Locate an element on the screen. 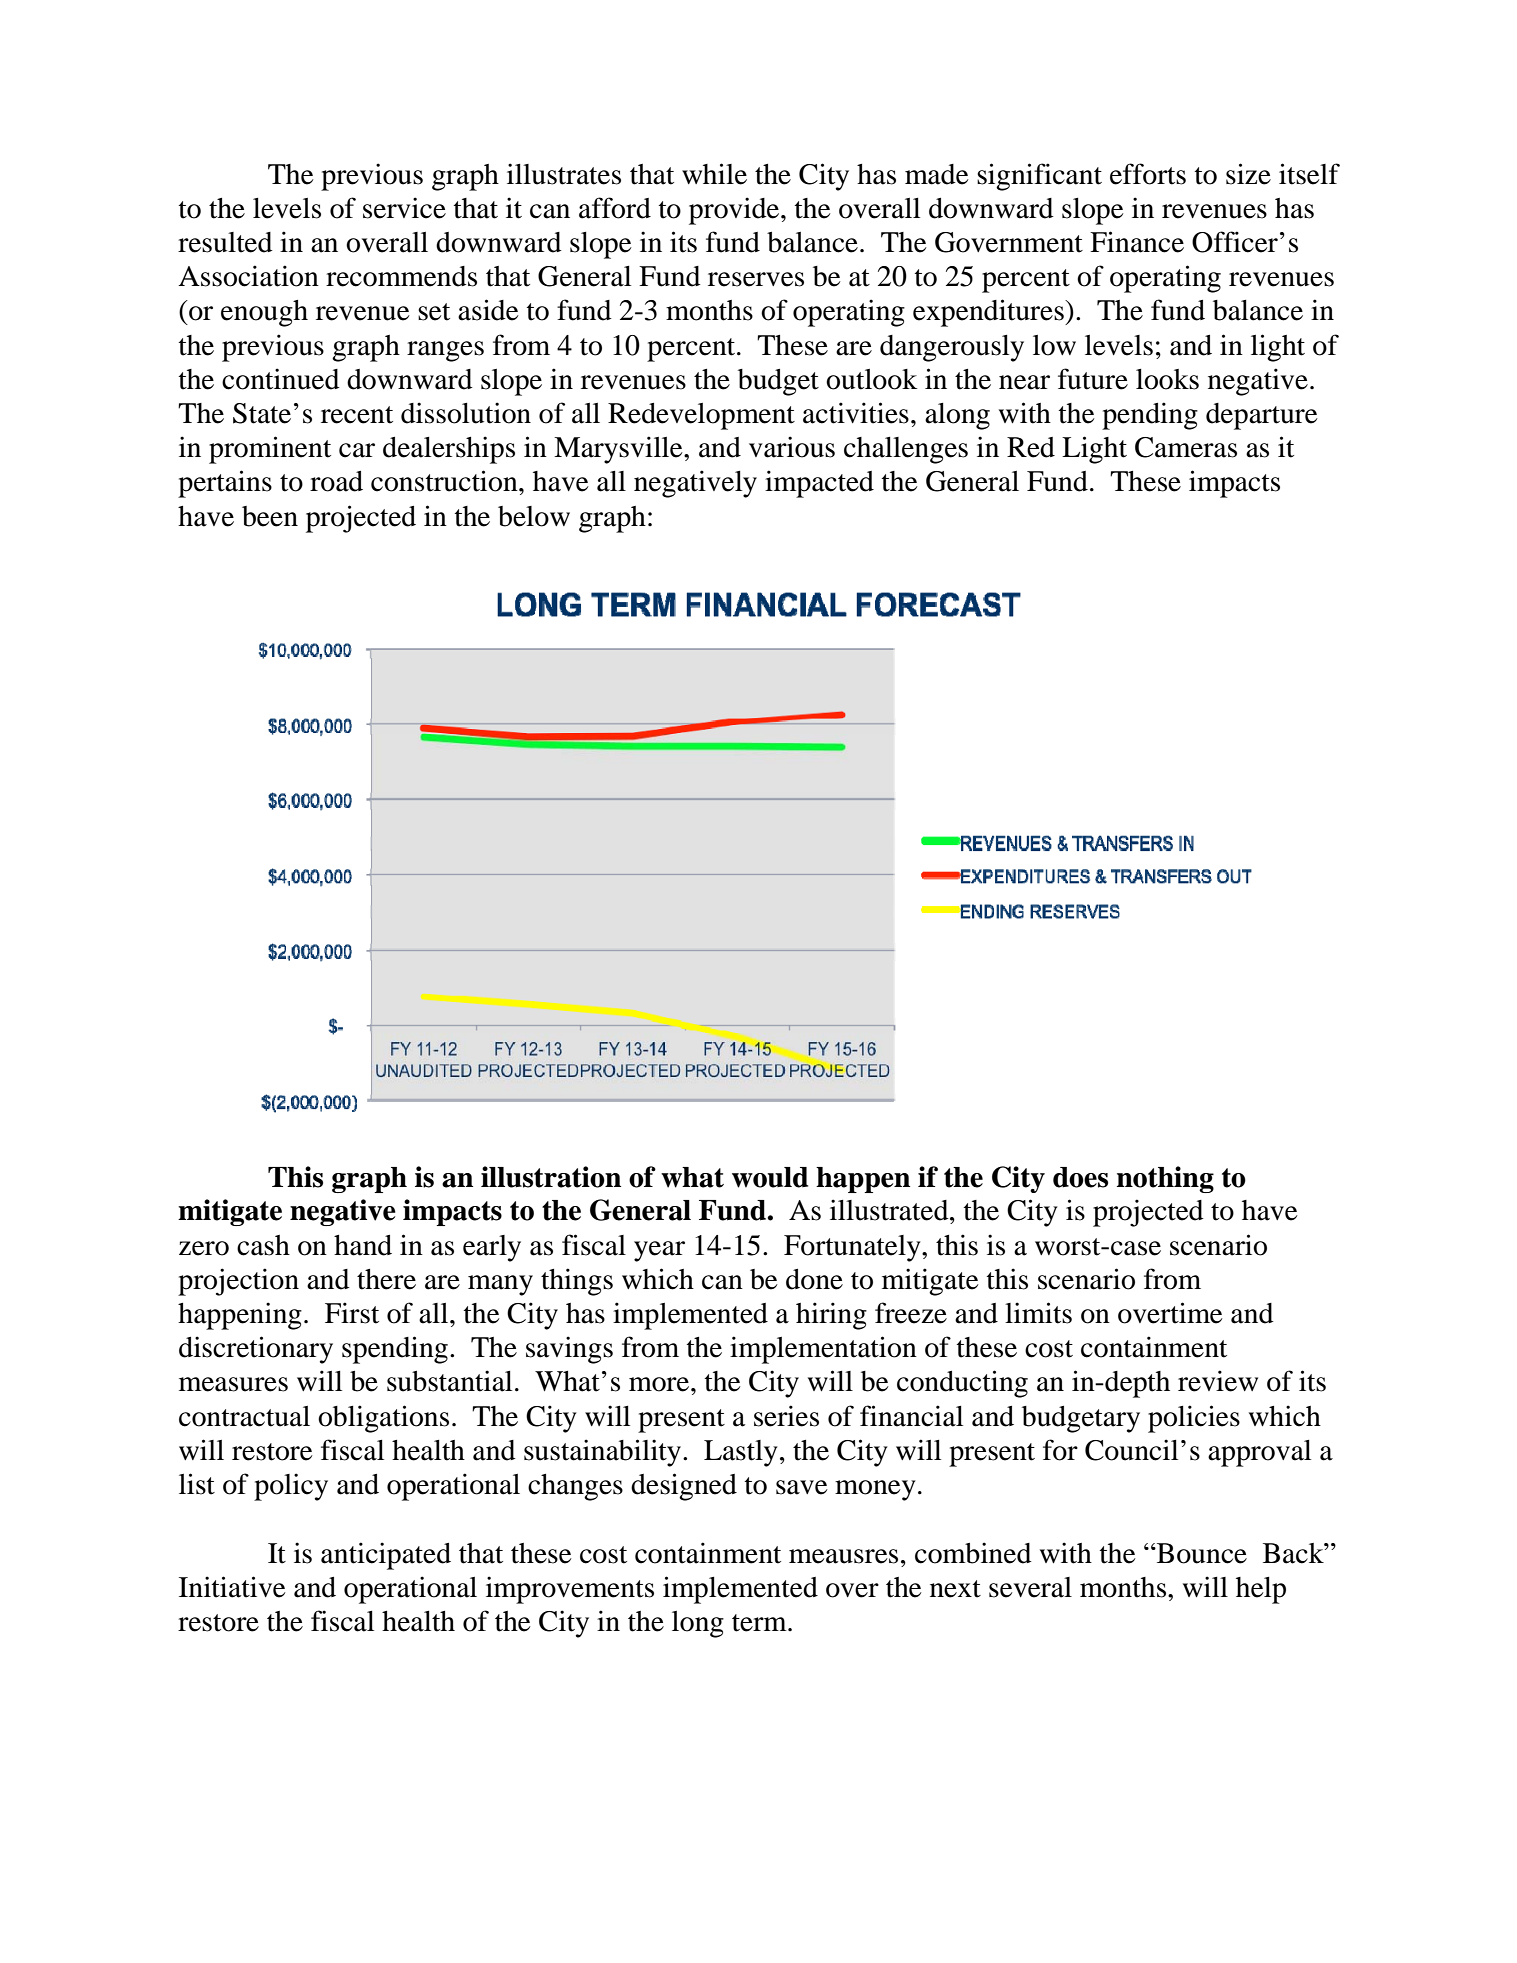  Cameras is located at coordinates (1186, 447).
